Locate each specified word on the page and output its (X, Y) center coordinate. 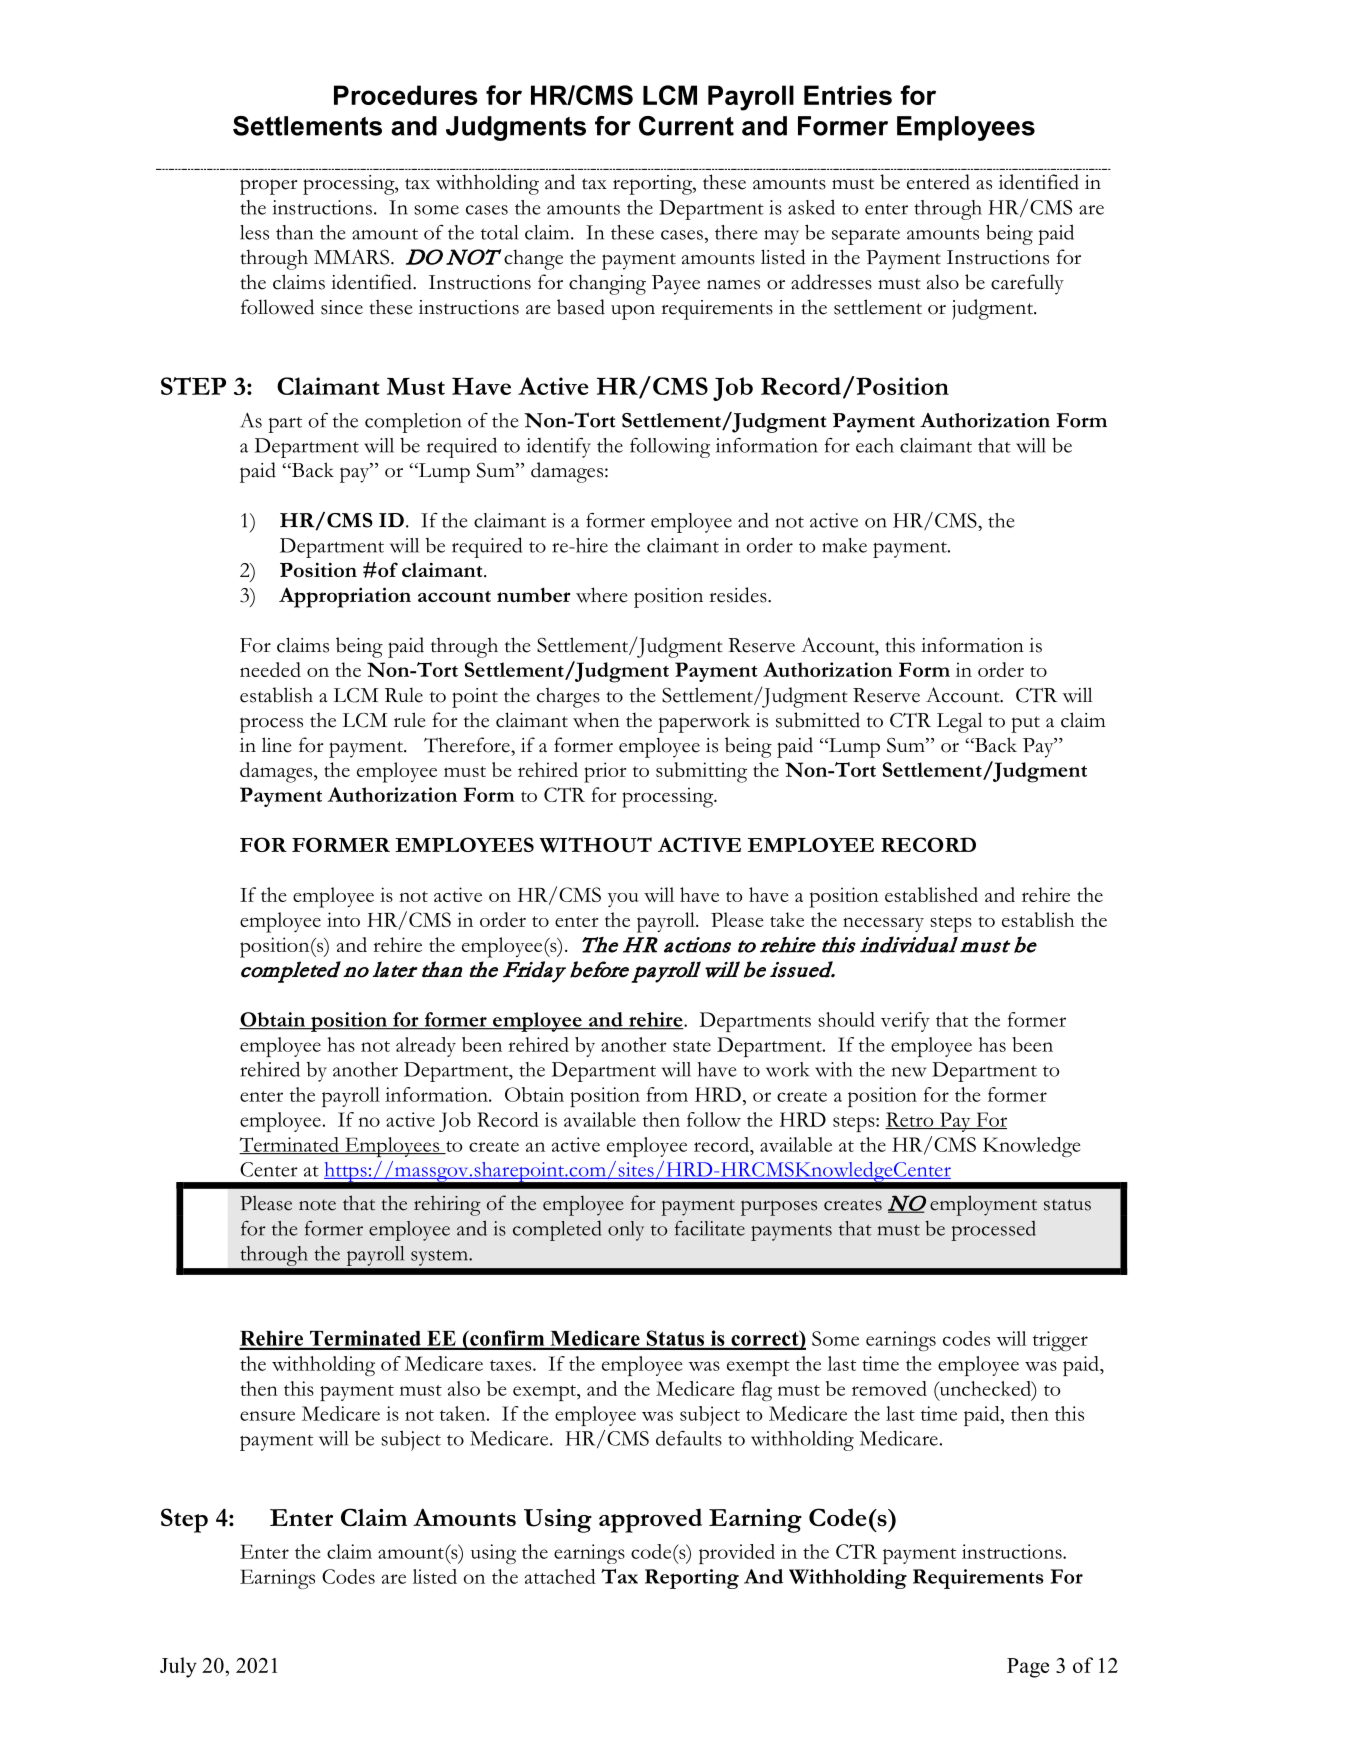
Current (686, 126)
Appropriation (345, 597)
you (623, 900)
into (343, 919)
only (626, 1231)
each (875, 445)
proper (269, 187)
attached (560, 1576)
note (317, 1205)
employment (983, 1205)
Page (1028, 1668)
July (178, 1667)
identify (559, 448)
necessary (883, 924)
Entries (848, 95)
